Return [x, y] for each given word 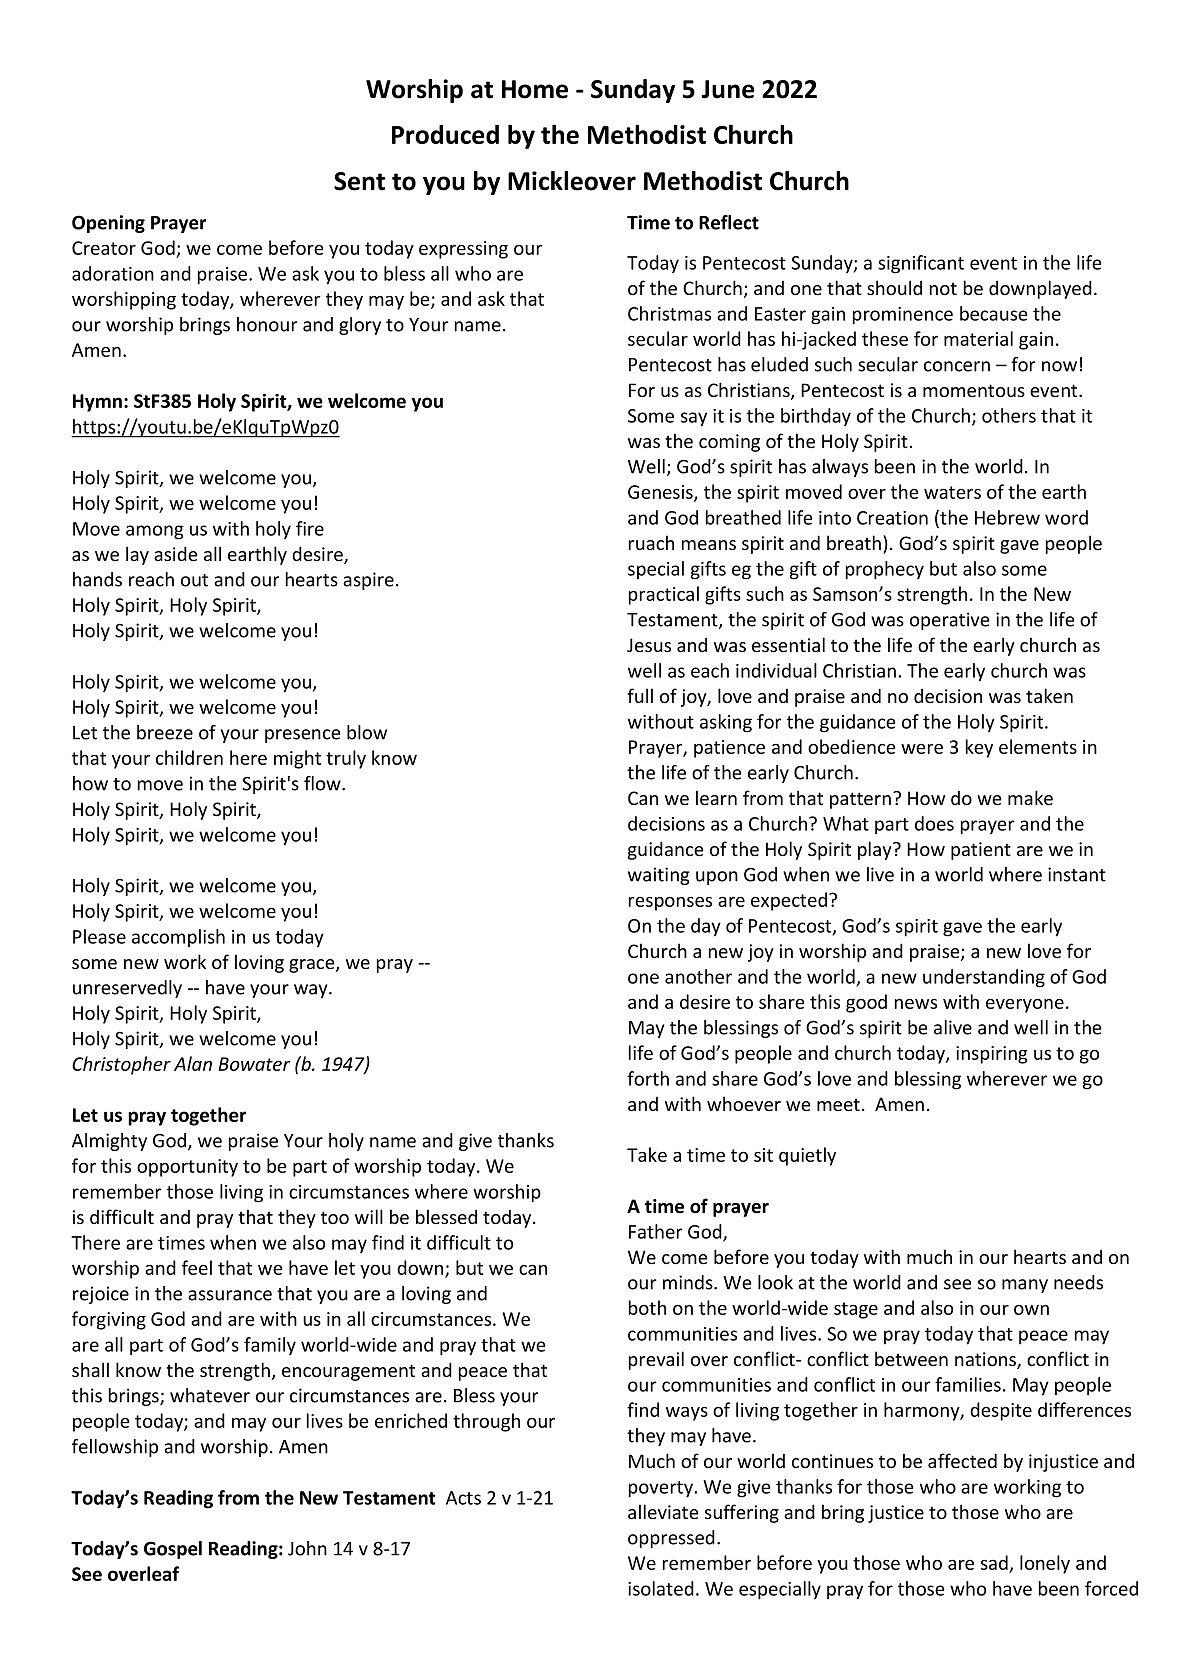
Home [535, 89]
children [189, 757]
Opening [108, 224]
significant [921, 264]
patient [981, 851]
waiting [659, 876]
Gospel [173, 1550]
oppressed [671, 1539]
